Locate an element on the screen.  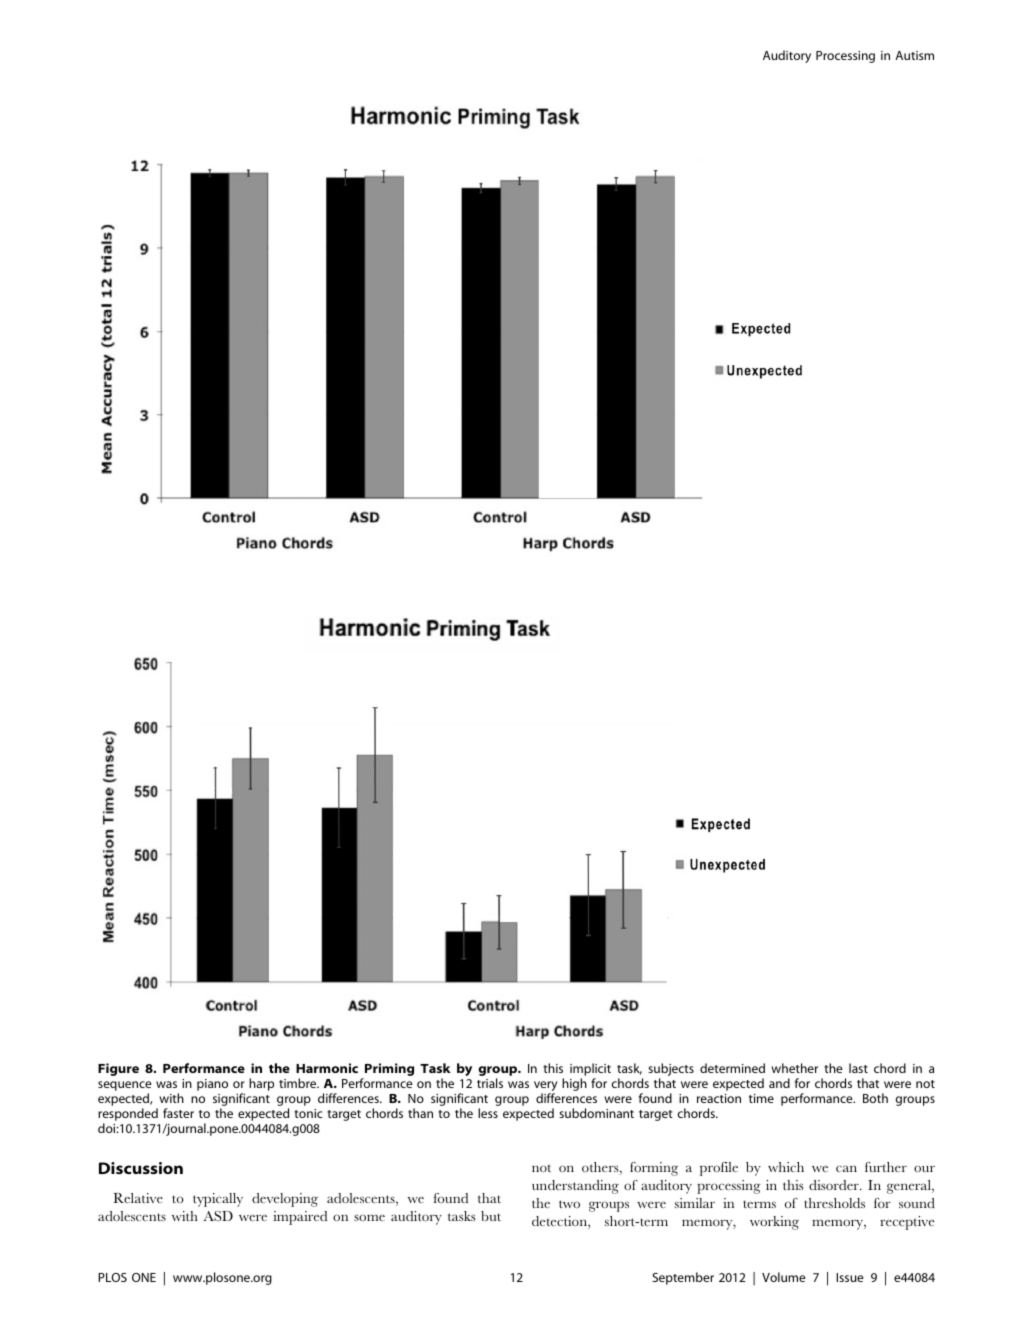
ASD is located at coordinates (218, 1216).
